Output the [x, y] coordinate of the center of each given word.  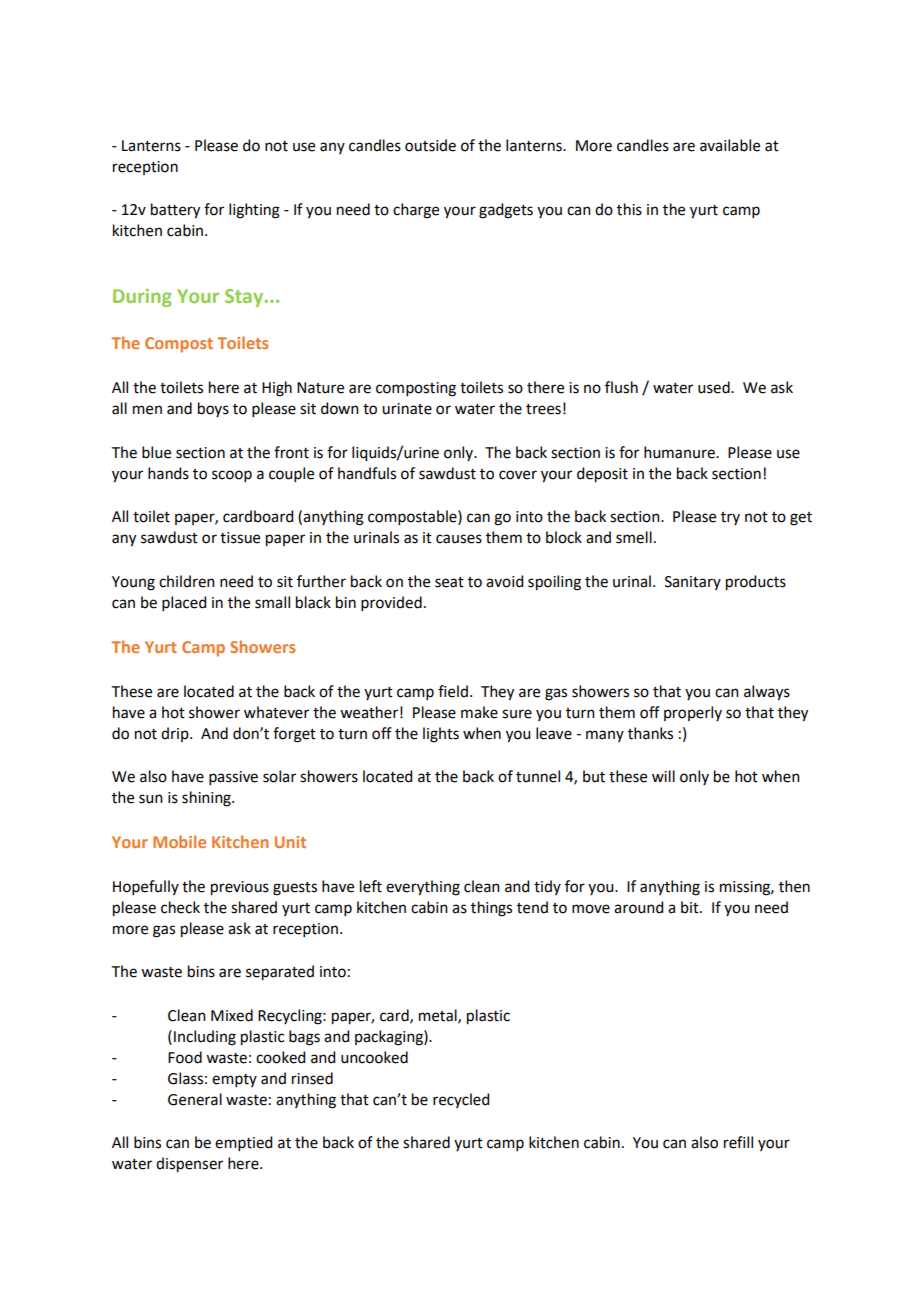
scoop [232, 476]
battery [175, 211]
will [663, 776]
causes [459, 539]
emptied [243, 1143]
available [730, 145]
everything [423, 888]
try [730, 518]
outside [430, 145]
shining [207, 799]
